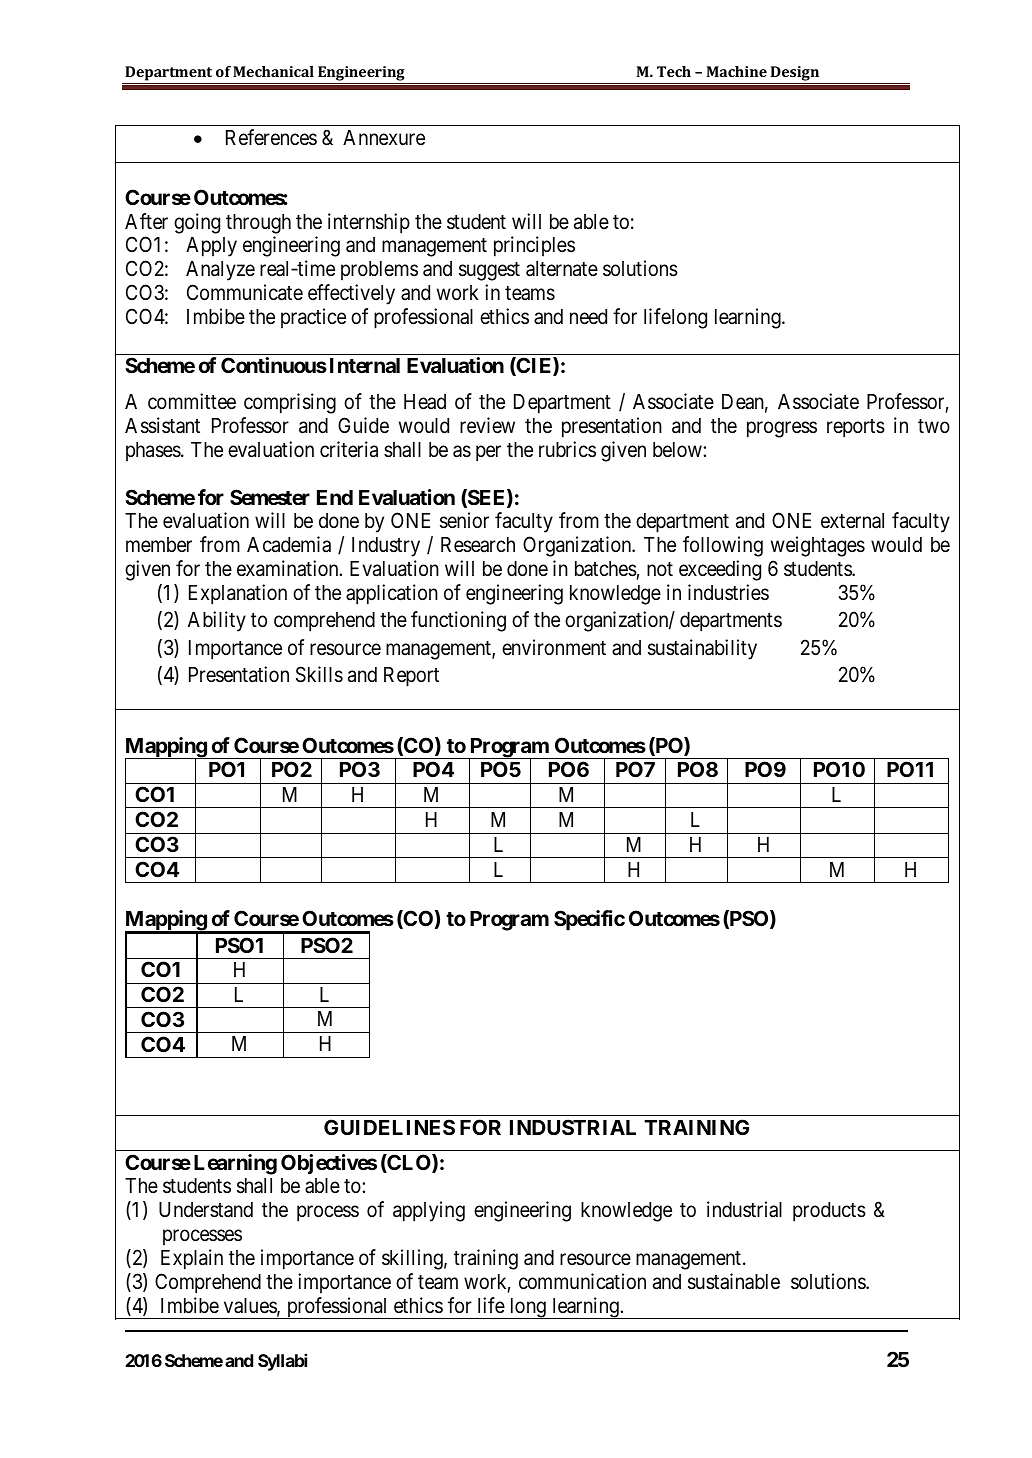 The height and width of the screenshot is (1458, 1032). Describe the element at coordinates (554, 647) in the screenshot. I see `environment` at that location.
